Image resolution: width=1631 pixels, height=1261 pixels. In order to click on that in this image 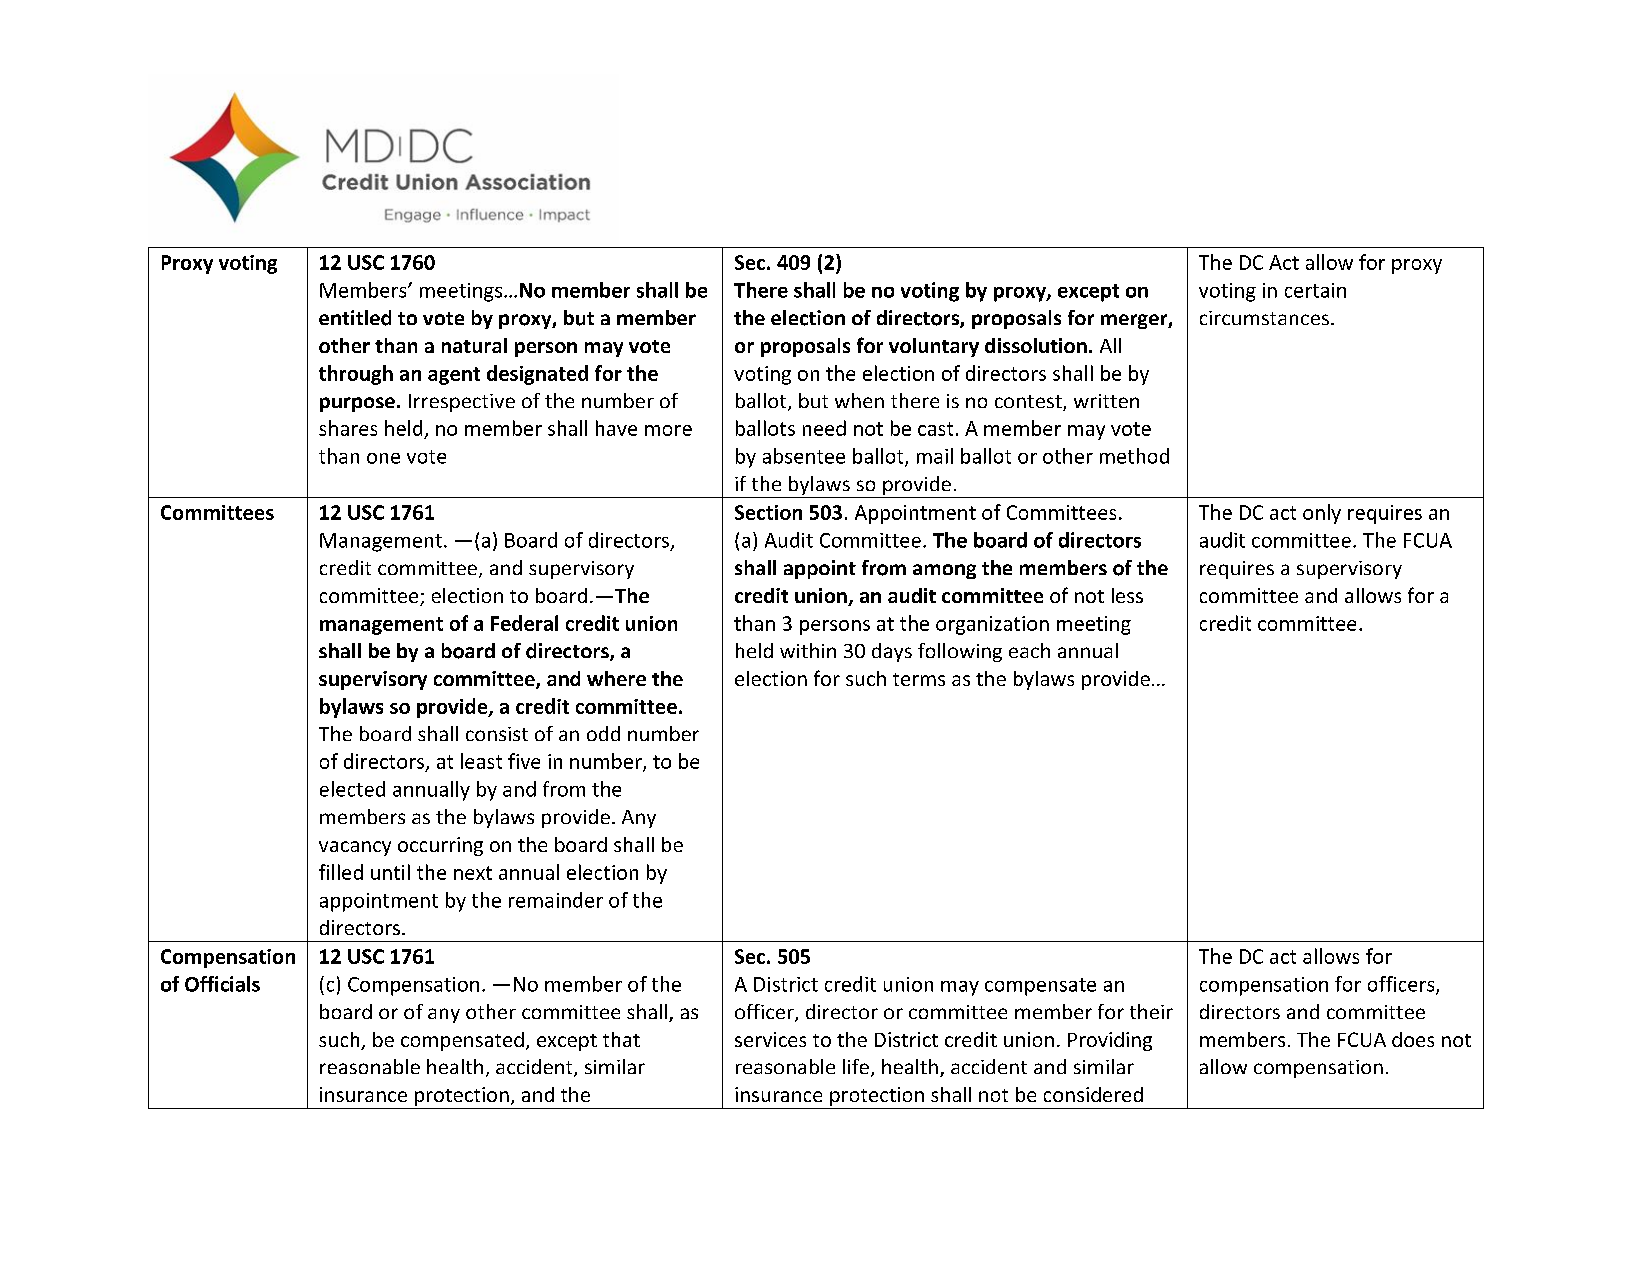, I will do `click(621, 1039)`.
